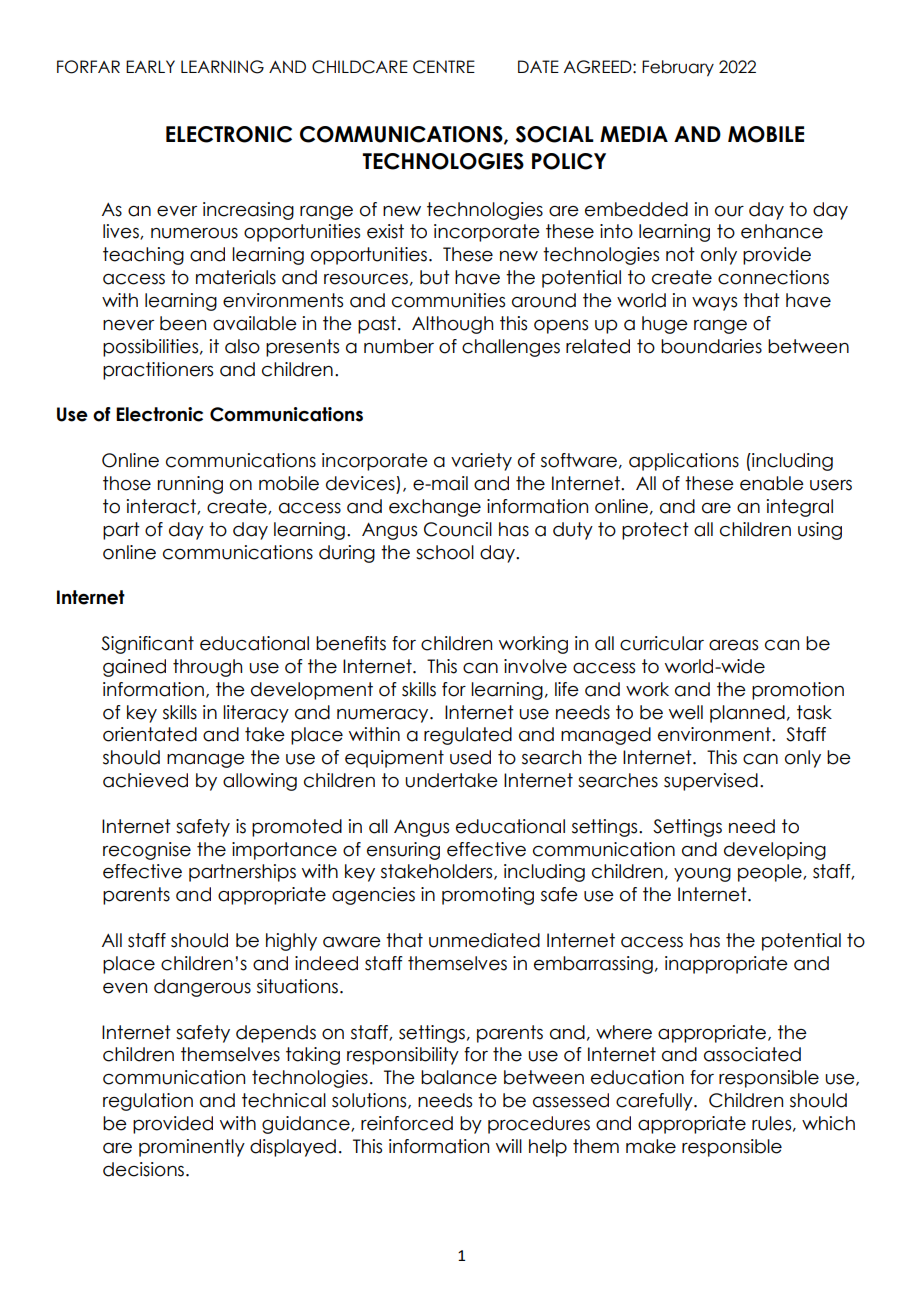 This image has width=924, height=1308. I want to click on CENTRE, so click(444, 67).
